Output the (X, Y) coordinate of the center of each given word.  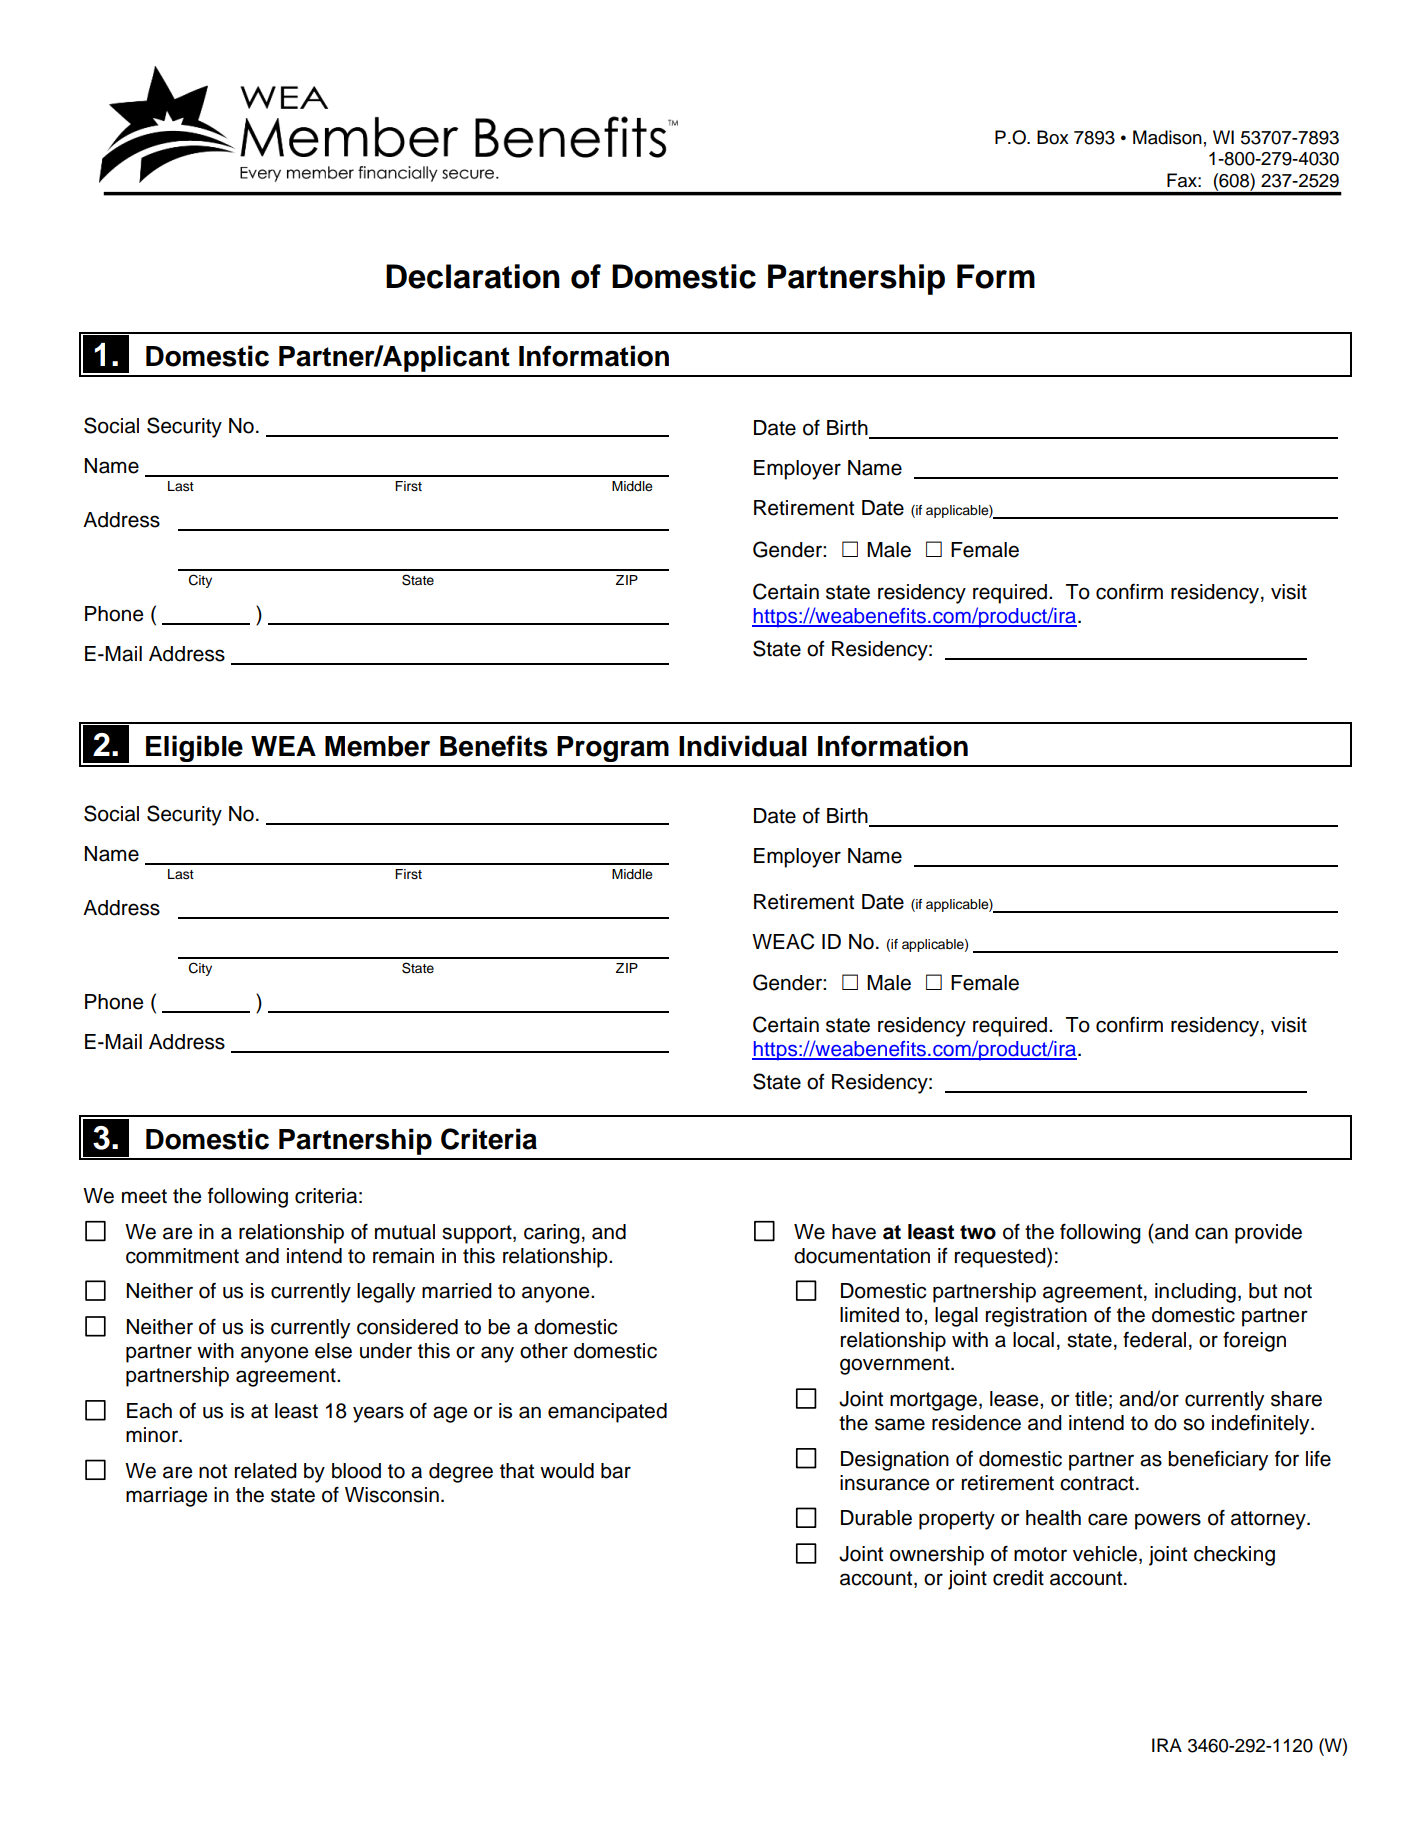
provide (1268, 1234)
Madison (1167, 137)
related (266, 1471)
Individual (743, 746)
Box (1053, 137)
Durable (876, 1518)
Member (377, 746)
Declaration (473, 276)
